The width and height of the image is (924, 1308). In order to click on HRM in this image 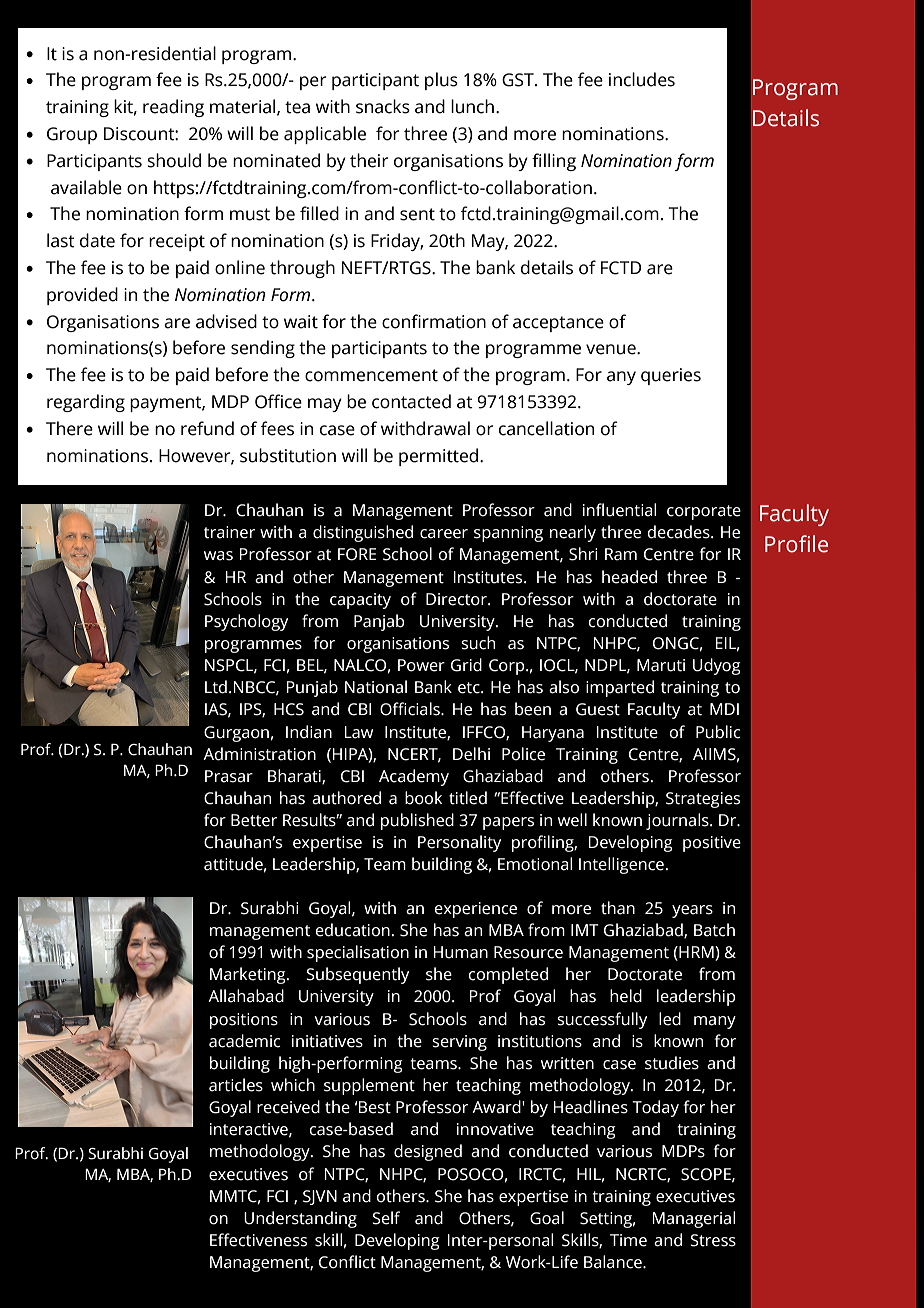, I will do `click(696, 953)`.
